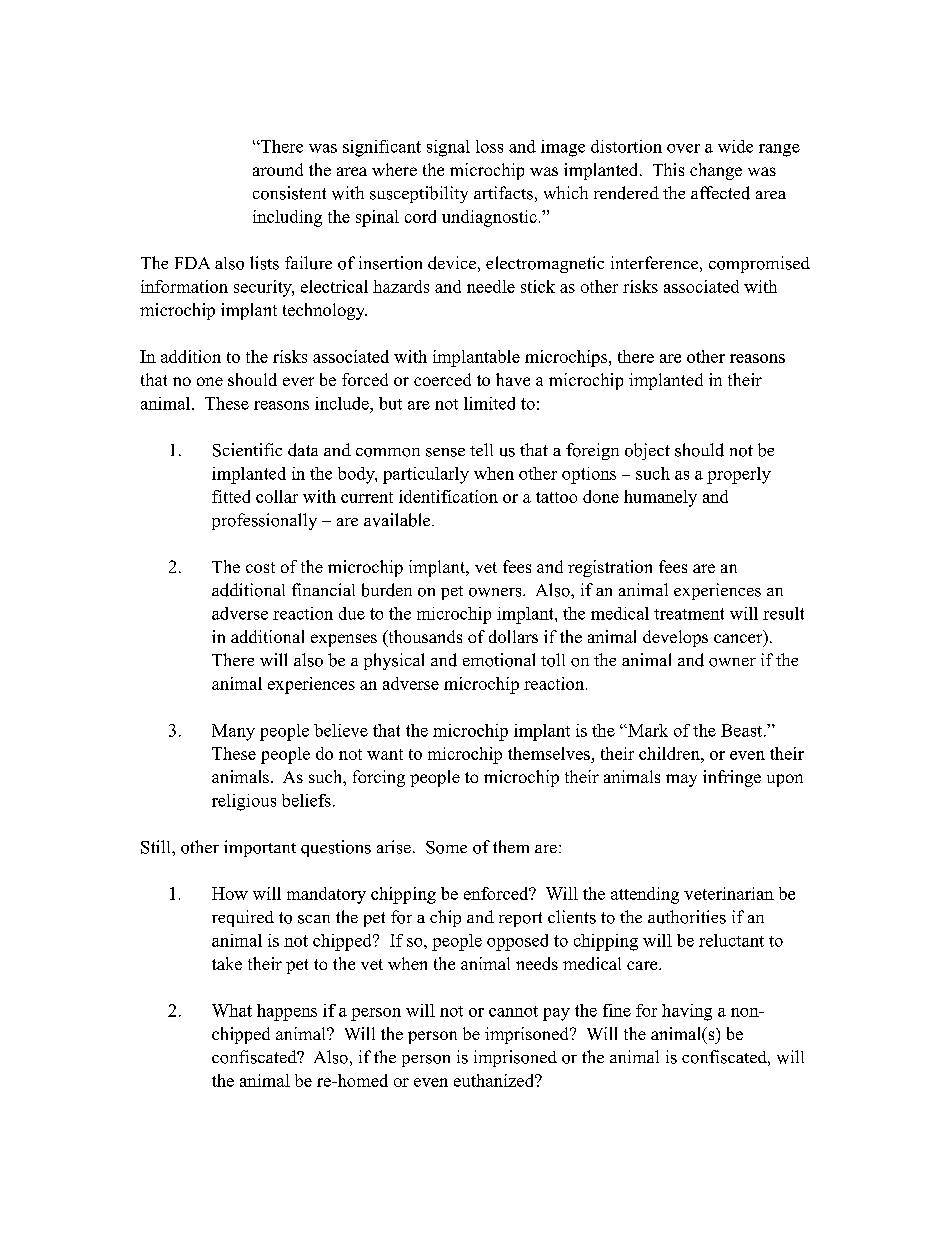  Describe the element at coordinates (232, 1010) in the page. I see `What` at that location.
